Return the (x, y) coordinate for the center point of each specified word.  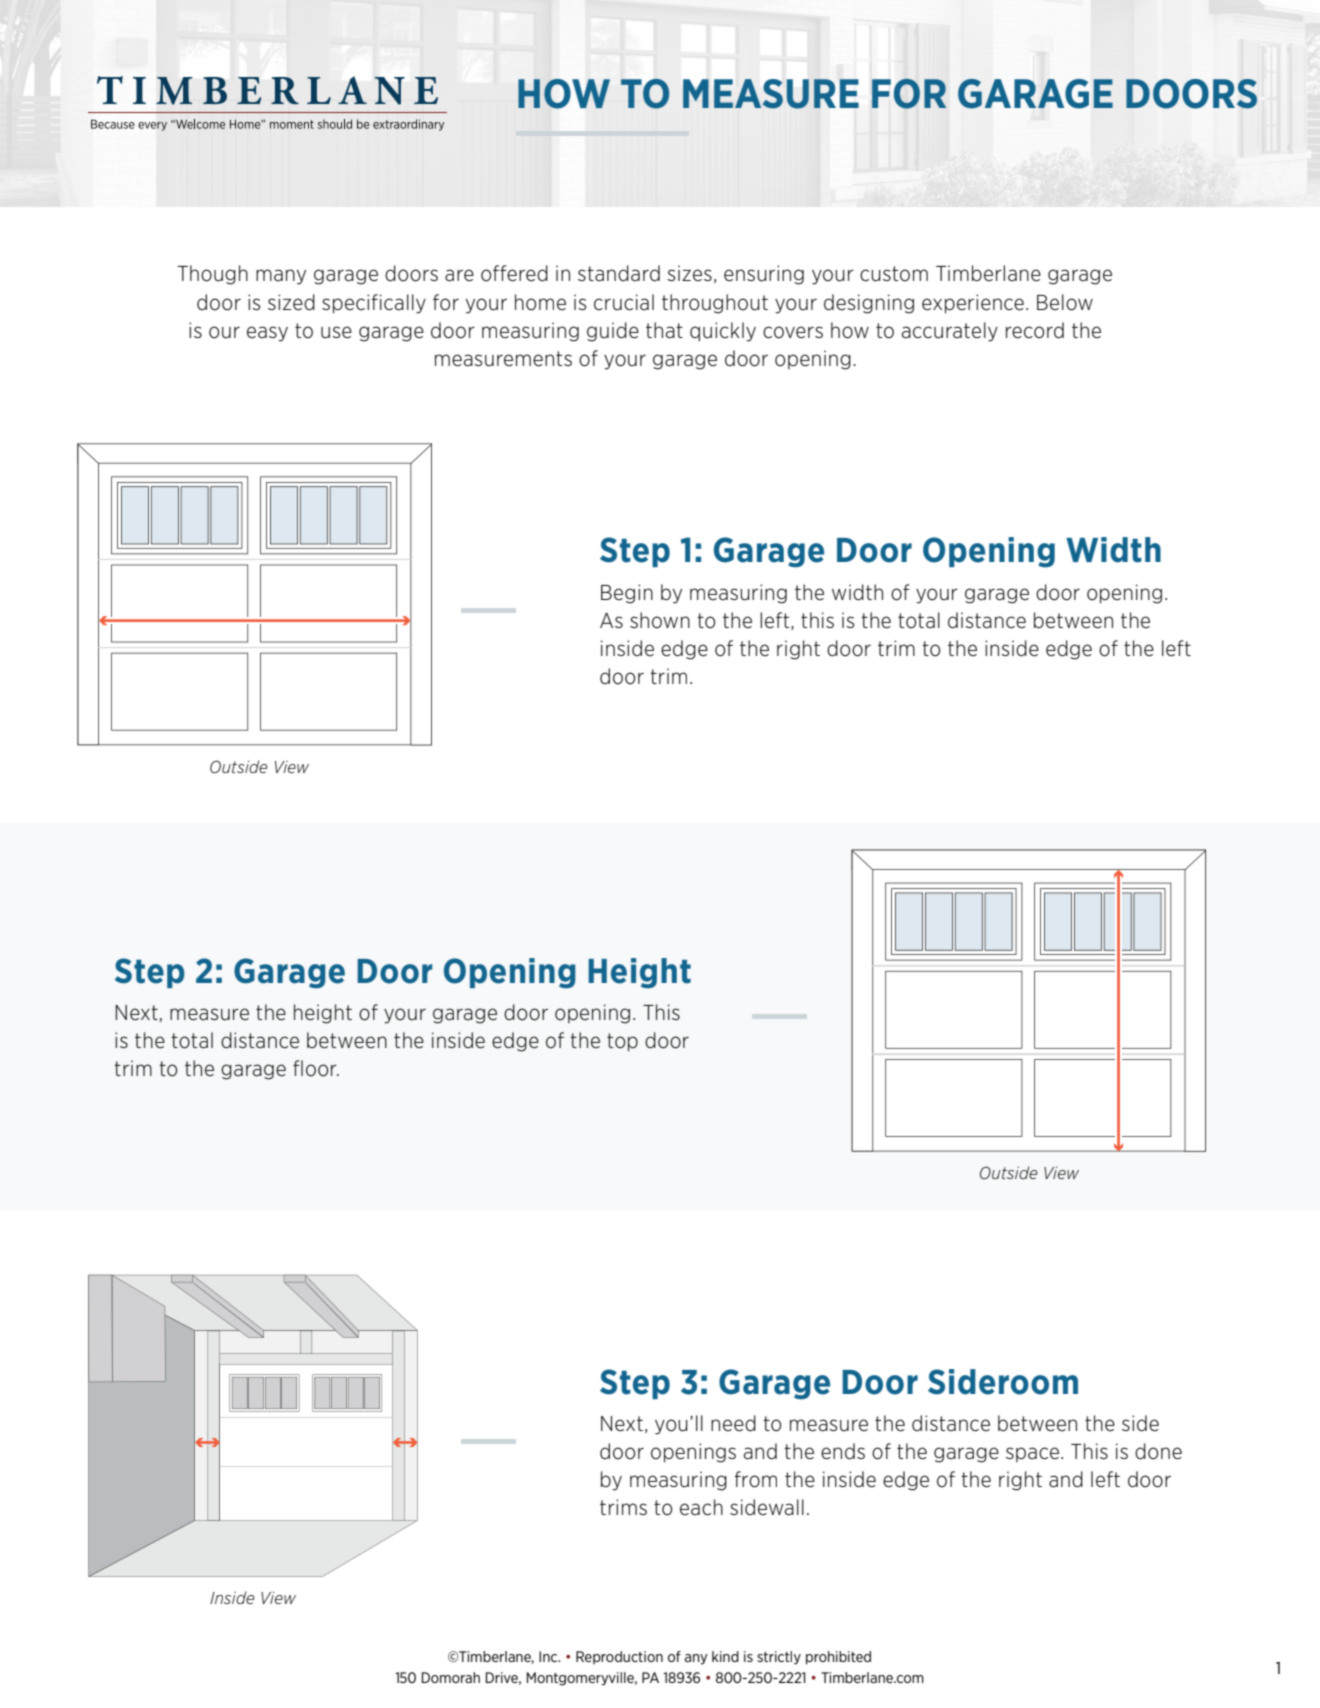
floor (316, 1068)
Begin (627, 594)
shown (660, 620)
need (733, 1423)
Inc (549, 1656)
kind (725, 1656)
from (755, 1479)
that (664, 330)
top (622, 1042)
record (1035, 330)
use (336, 332)
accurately (950, 332)
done (1158, 1451)
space (1032, 1454)
